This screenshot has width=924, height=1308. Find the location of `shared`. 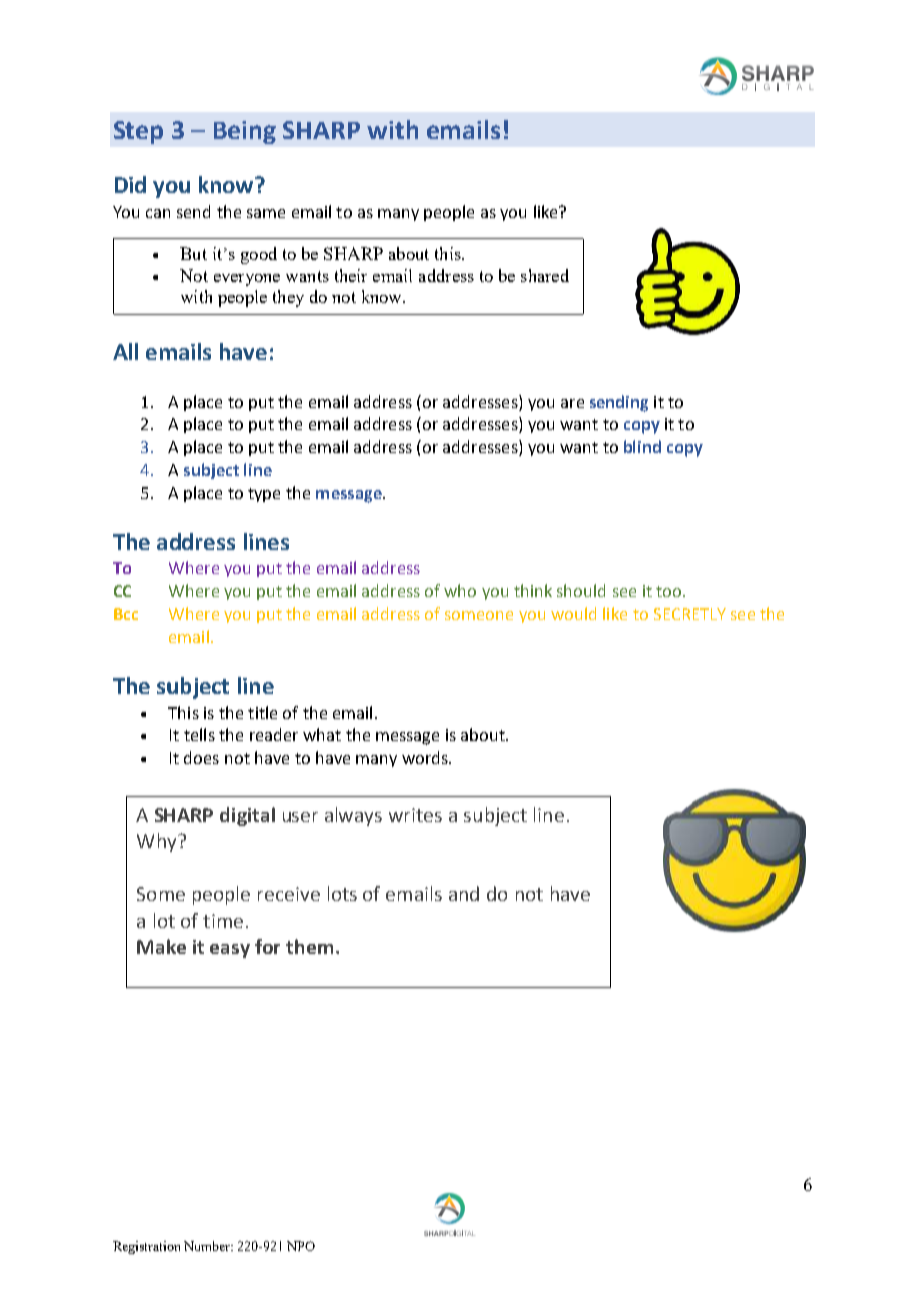

shared is located at coordinates (545, 275).
